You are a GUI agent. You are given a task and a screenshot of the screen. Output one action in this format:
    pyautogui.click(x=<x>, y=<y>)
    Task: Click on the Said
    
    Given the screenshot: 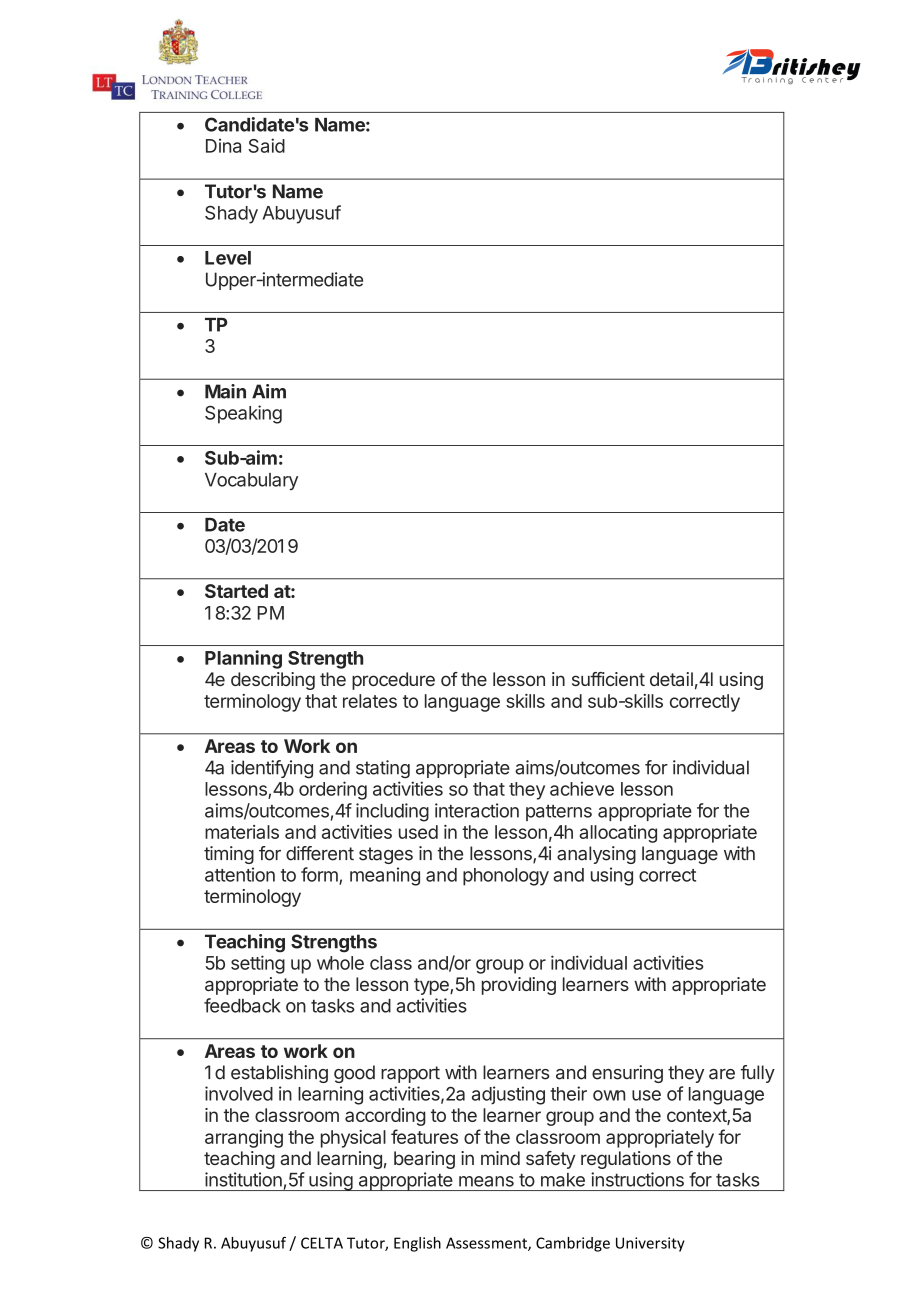 What is the action you would take?
    pyautogui.click(x=266, y=145)
